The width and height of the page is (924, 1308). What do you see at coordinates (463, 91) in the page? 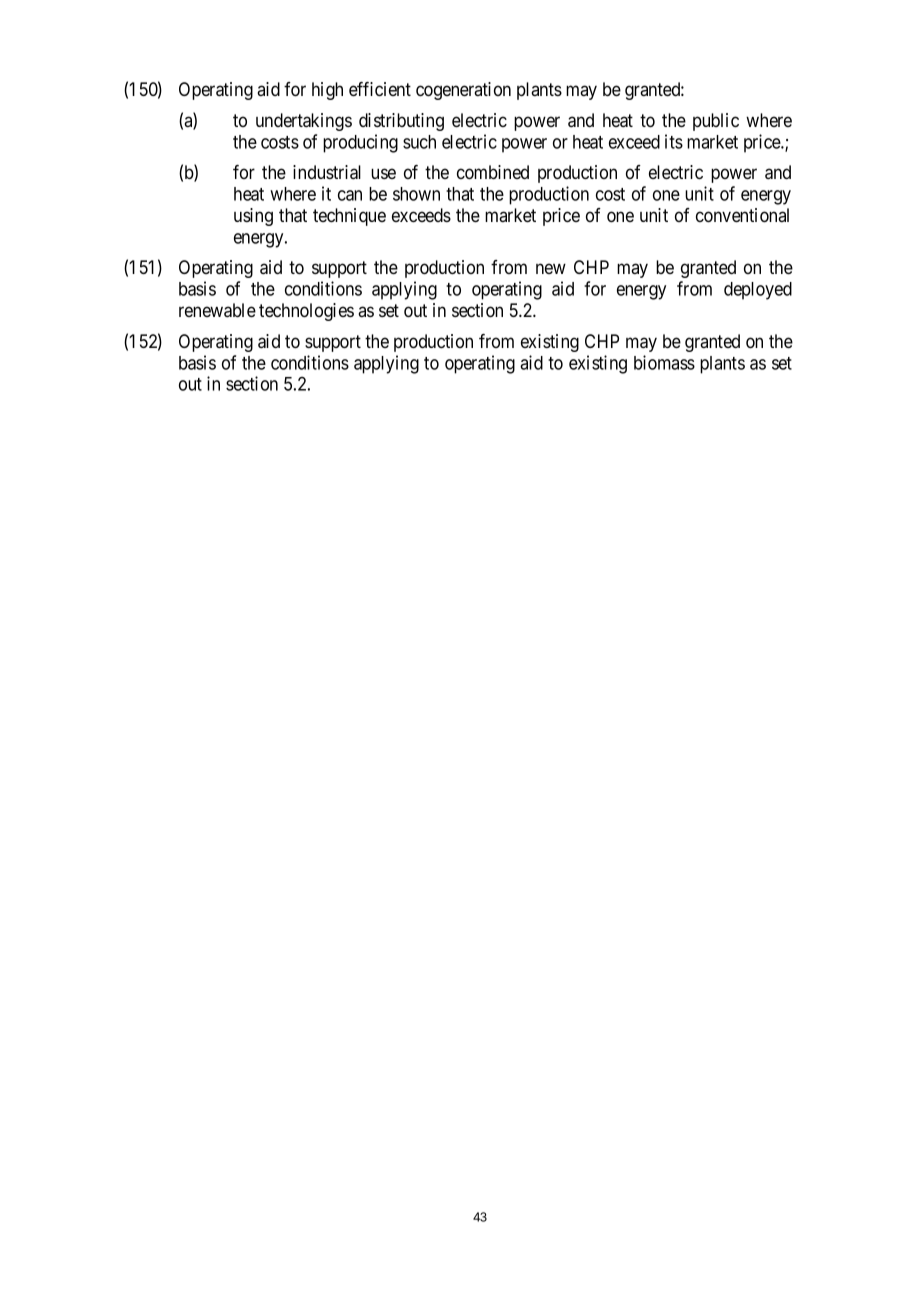
I see `cogeneration` at bounding box center [463, 91].
